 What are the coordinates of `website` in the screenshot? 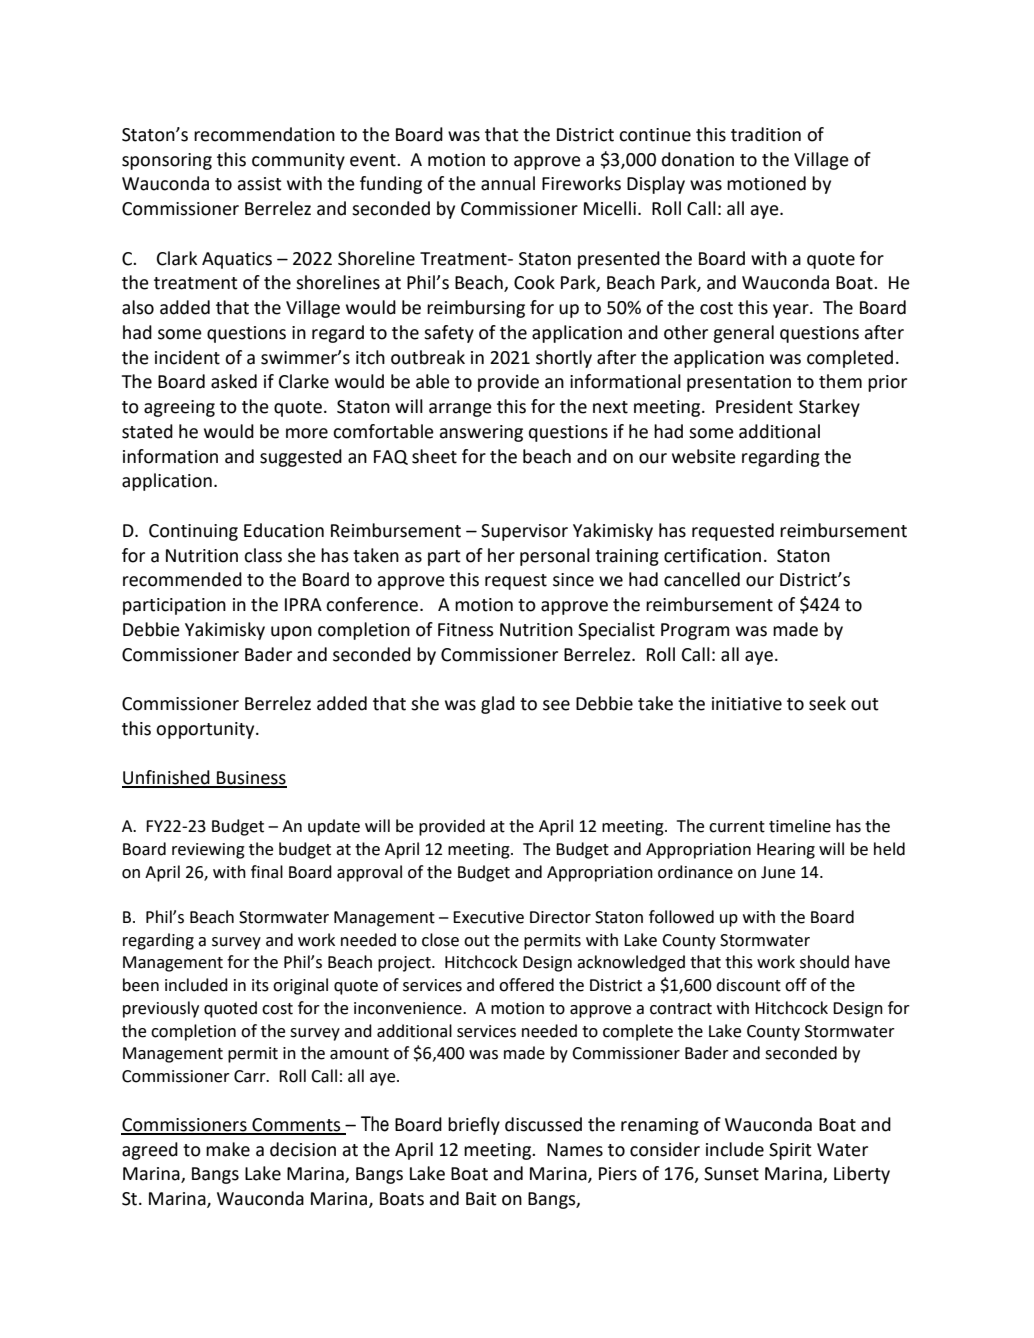 It's located at (704, 456).
